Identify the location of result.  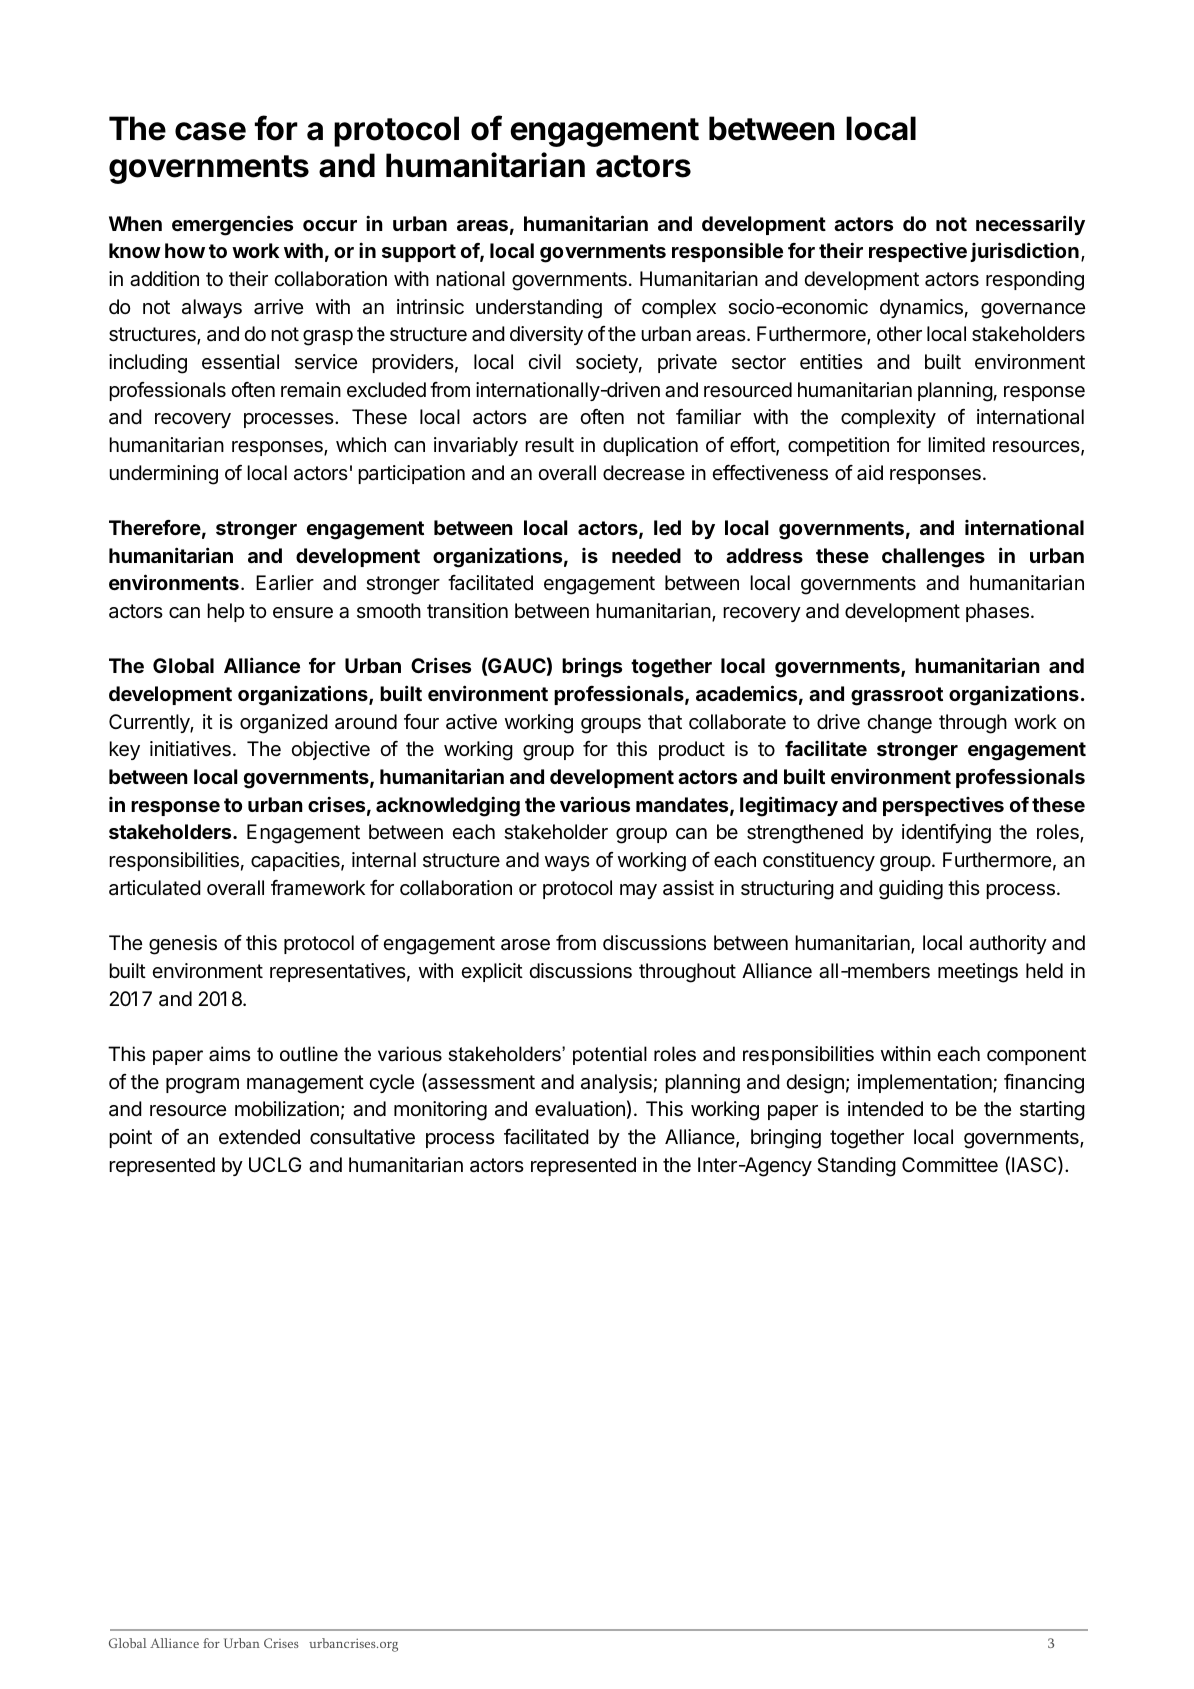
(549, 445).
